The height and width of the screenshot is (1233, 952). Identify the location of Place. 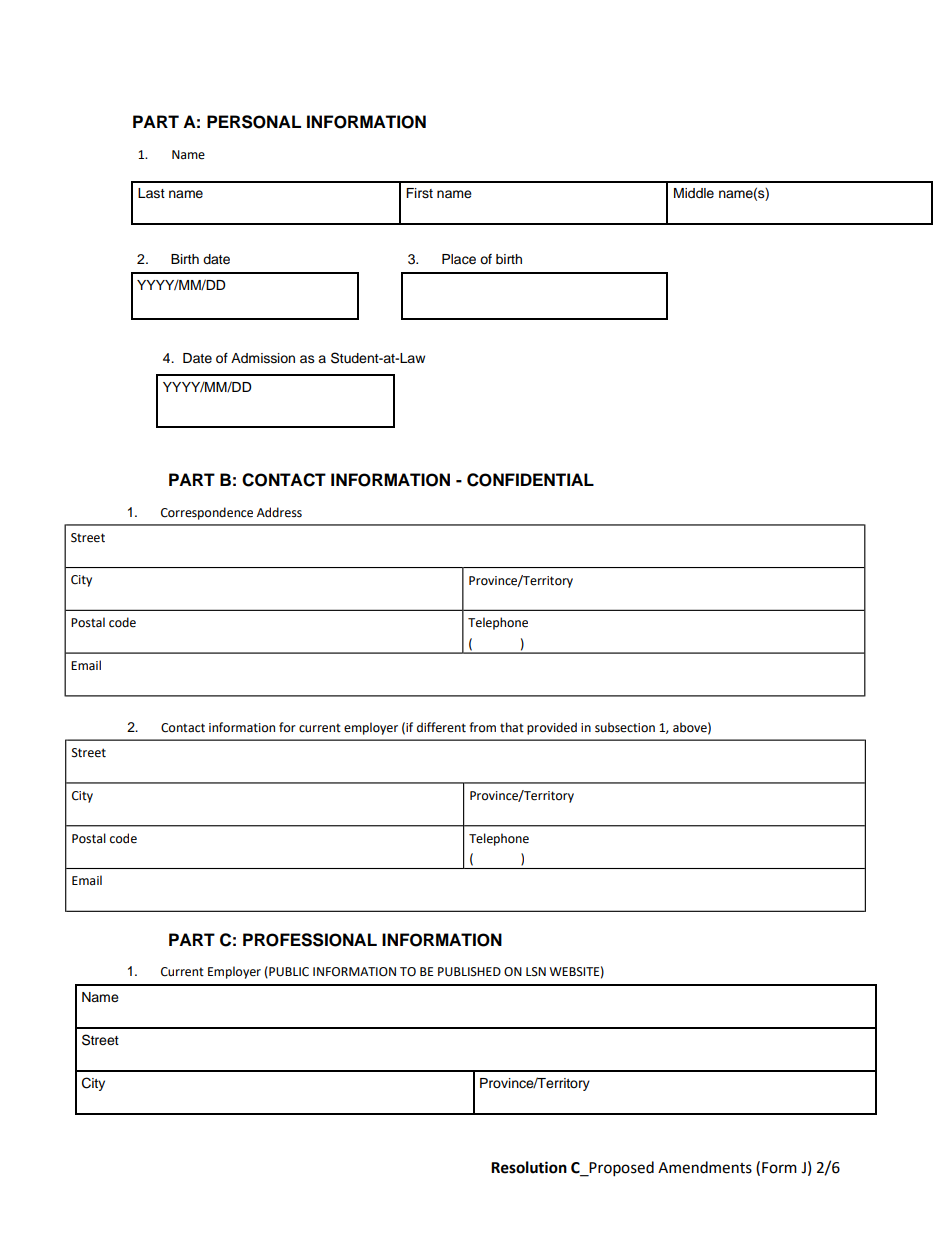
(459, 259).
